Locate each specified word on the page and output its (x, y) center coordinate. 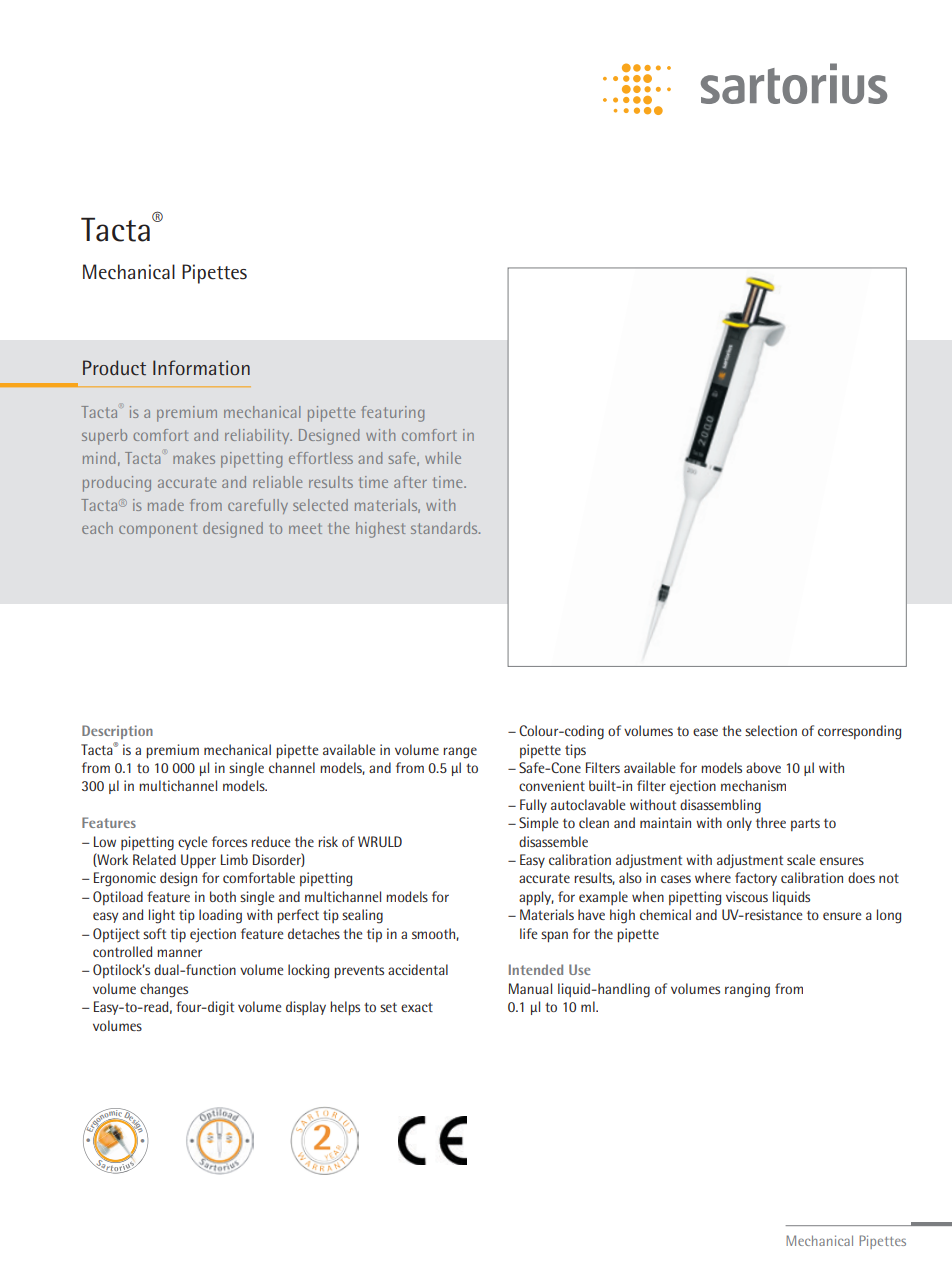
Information (201, 367)
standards (445, 528)
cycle (192, 843)
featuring (393, 414)
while (443, 458)
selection (771, 730)
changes (164, 990)
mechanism (753, 785)
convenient (552, 785)
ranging (747, 990)
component (158, 530)
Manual (530, 988)
